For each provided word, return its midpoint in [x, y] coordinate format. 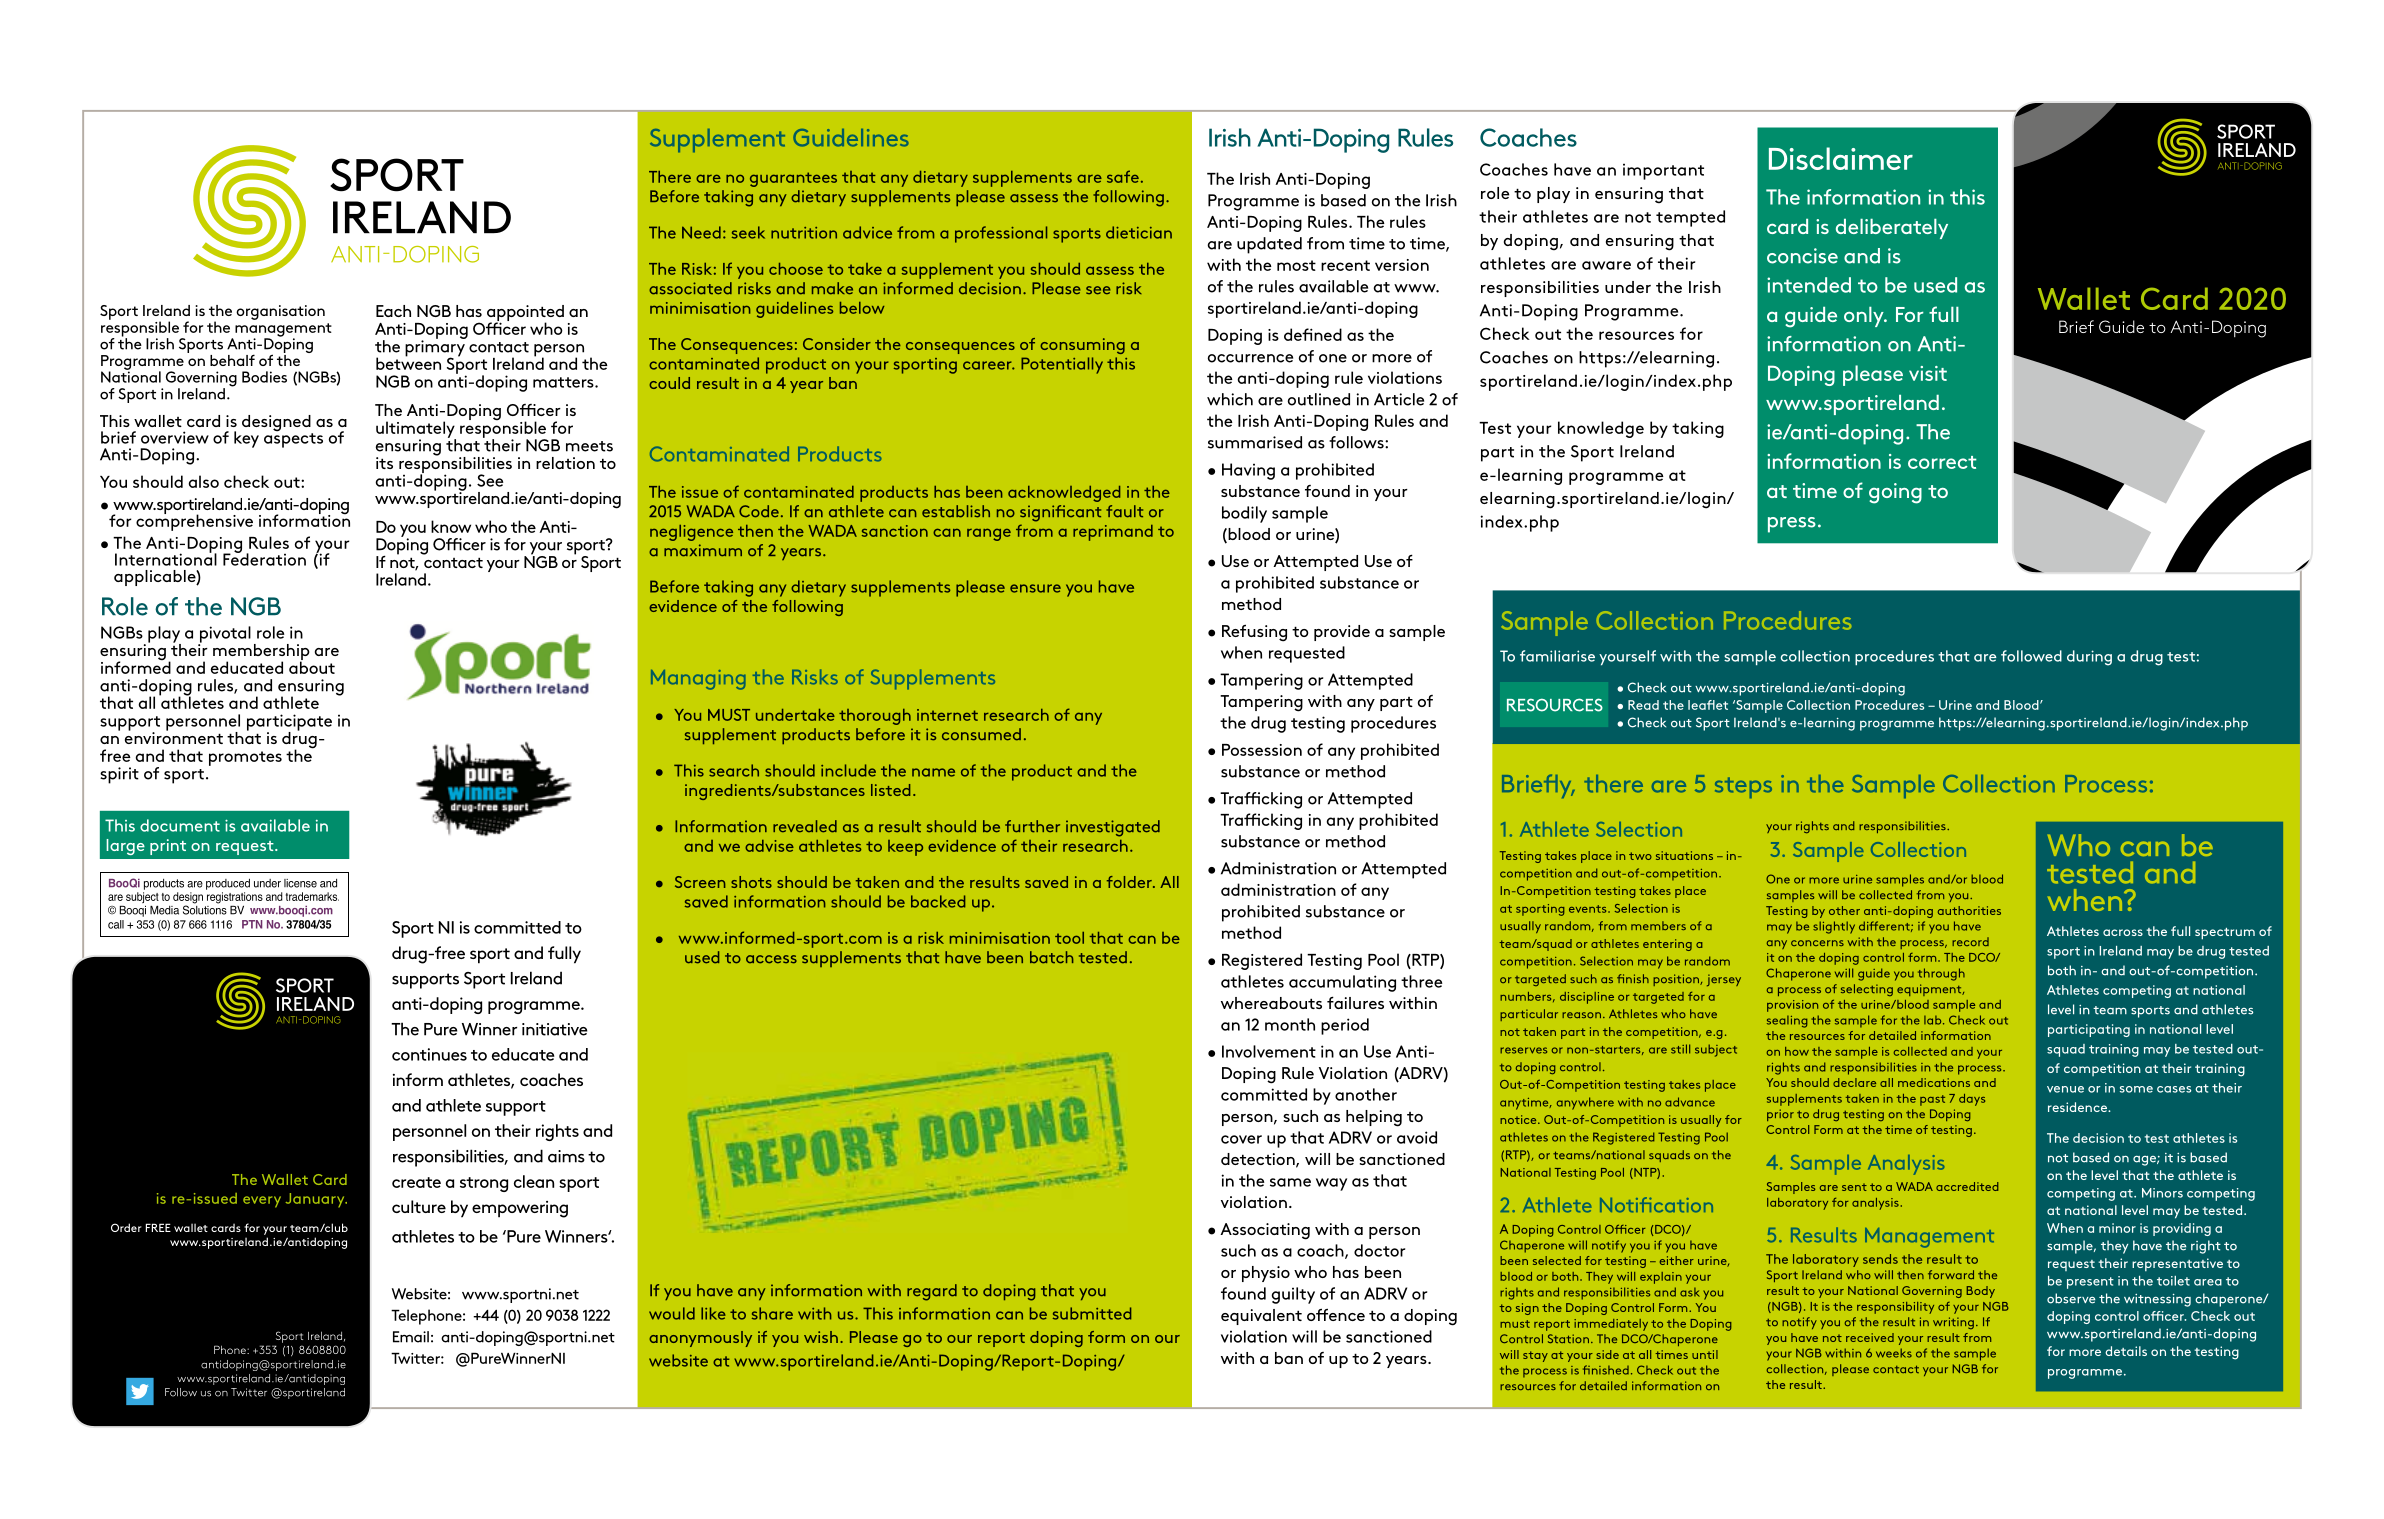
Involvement [1269, 1051]
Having [1248, 471]
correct [1942, 462]
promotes [245, 758]
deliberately [1892, 229]
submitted [1092, 1313]
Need [701, 232]
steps [1743, 787]
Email [411, 1337]
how [1797, 1051]
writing [1953, 1323]
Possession [1262, 750]
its [384, 463]
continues [429, 1054]
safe [1123, 176]
